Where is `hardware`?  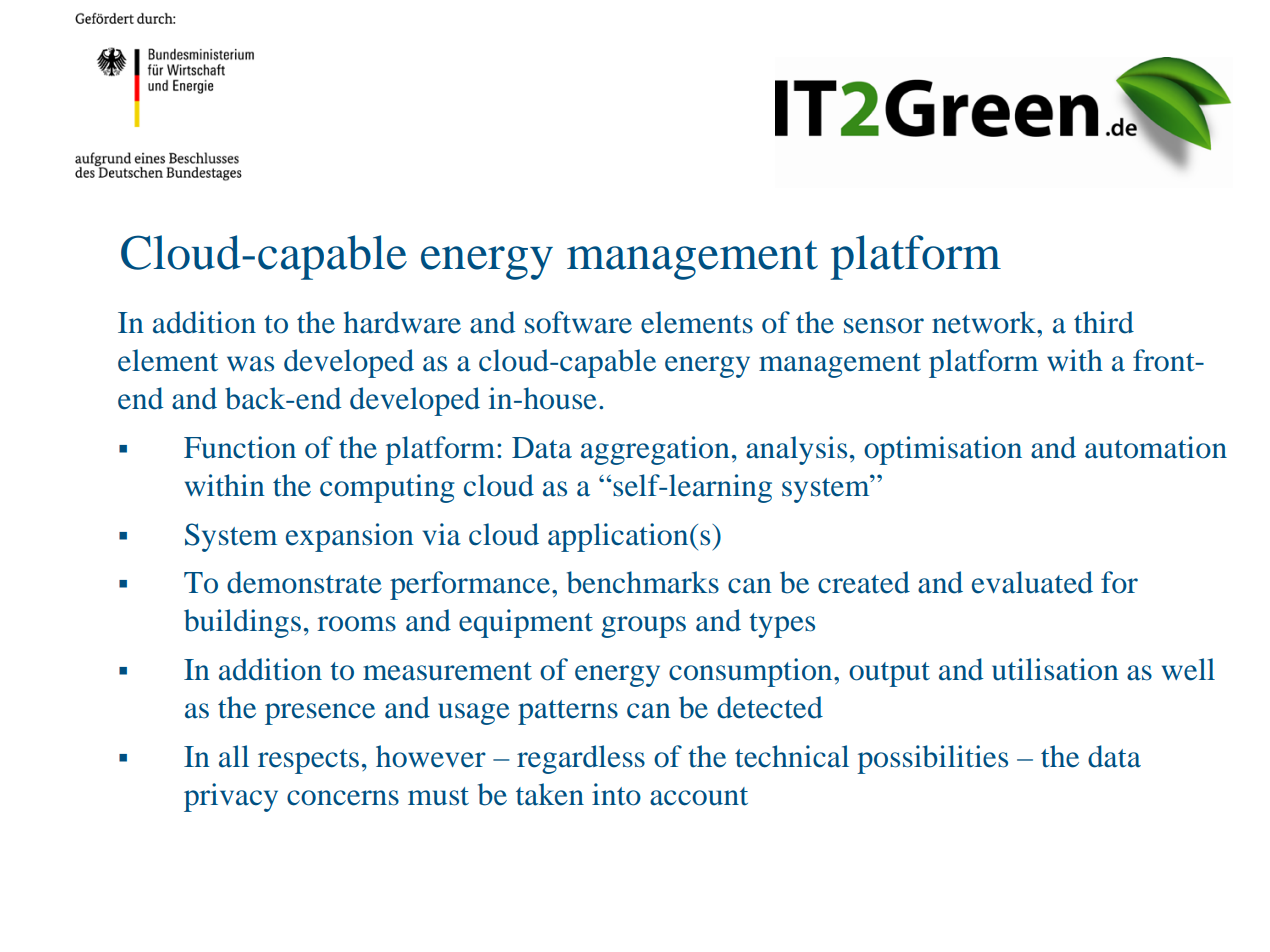 hardware is located at coordinates (402, 322).
